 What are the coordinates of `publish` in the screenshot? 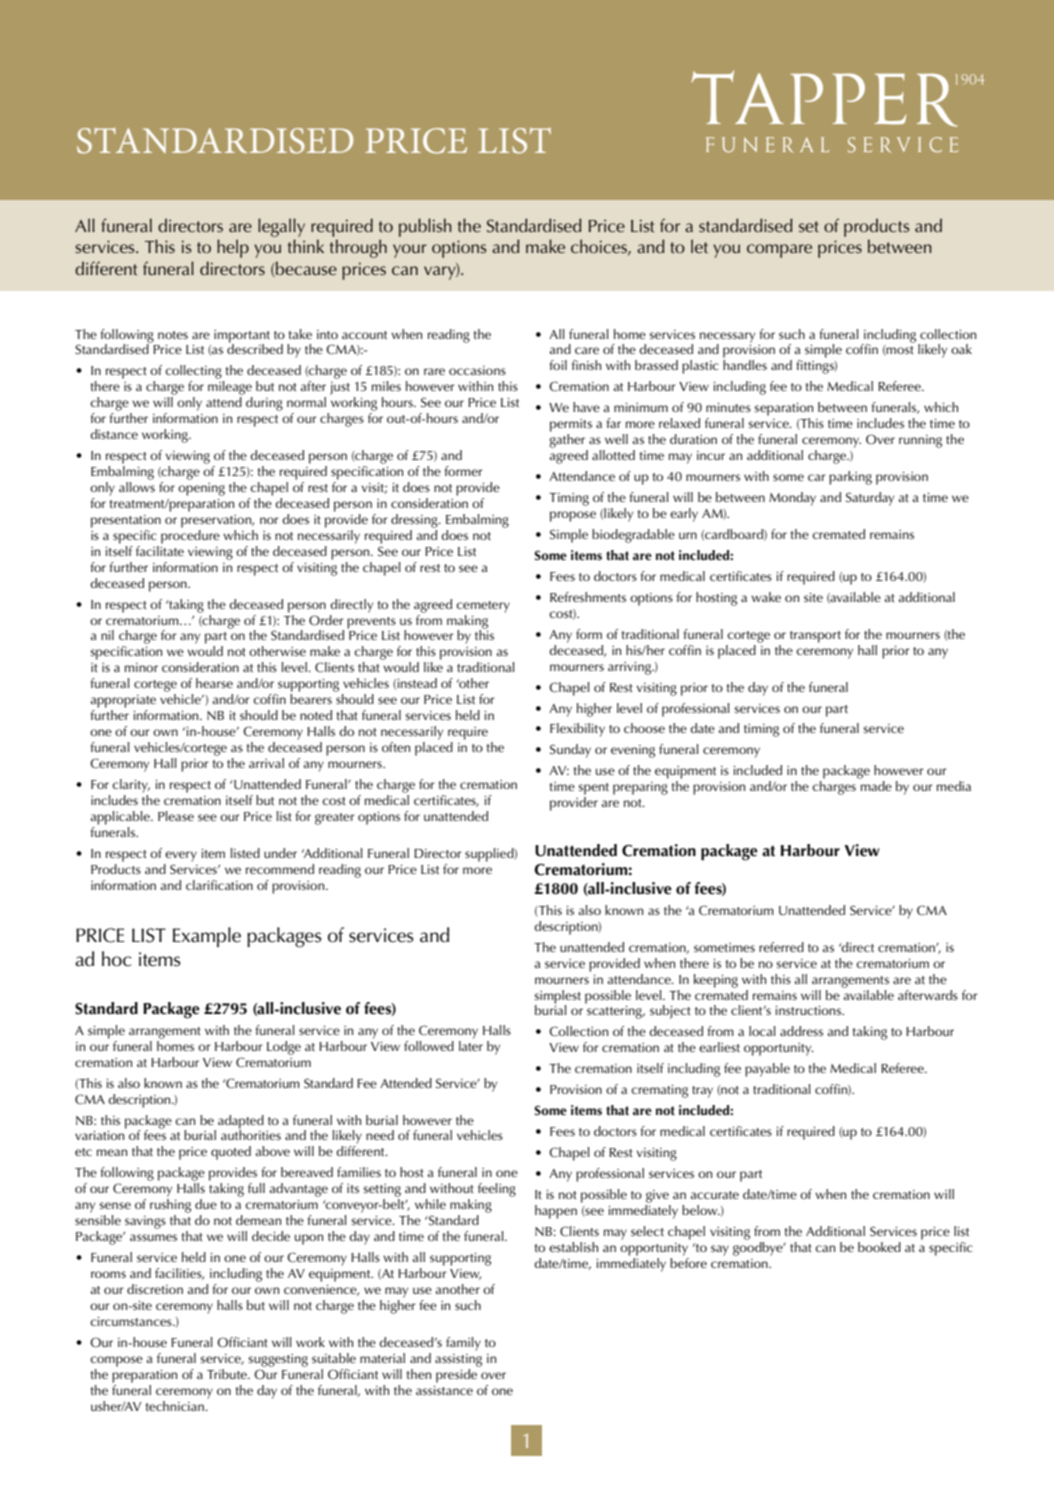 It's located at (425, 227).
